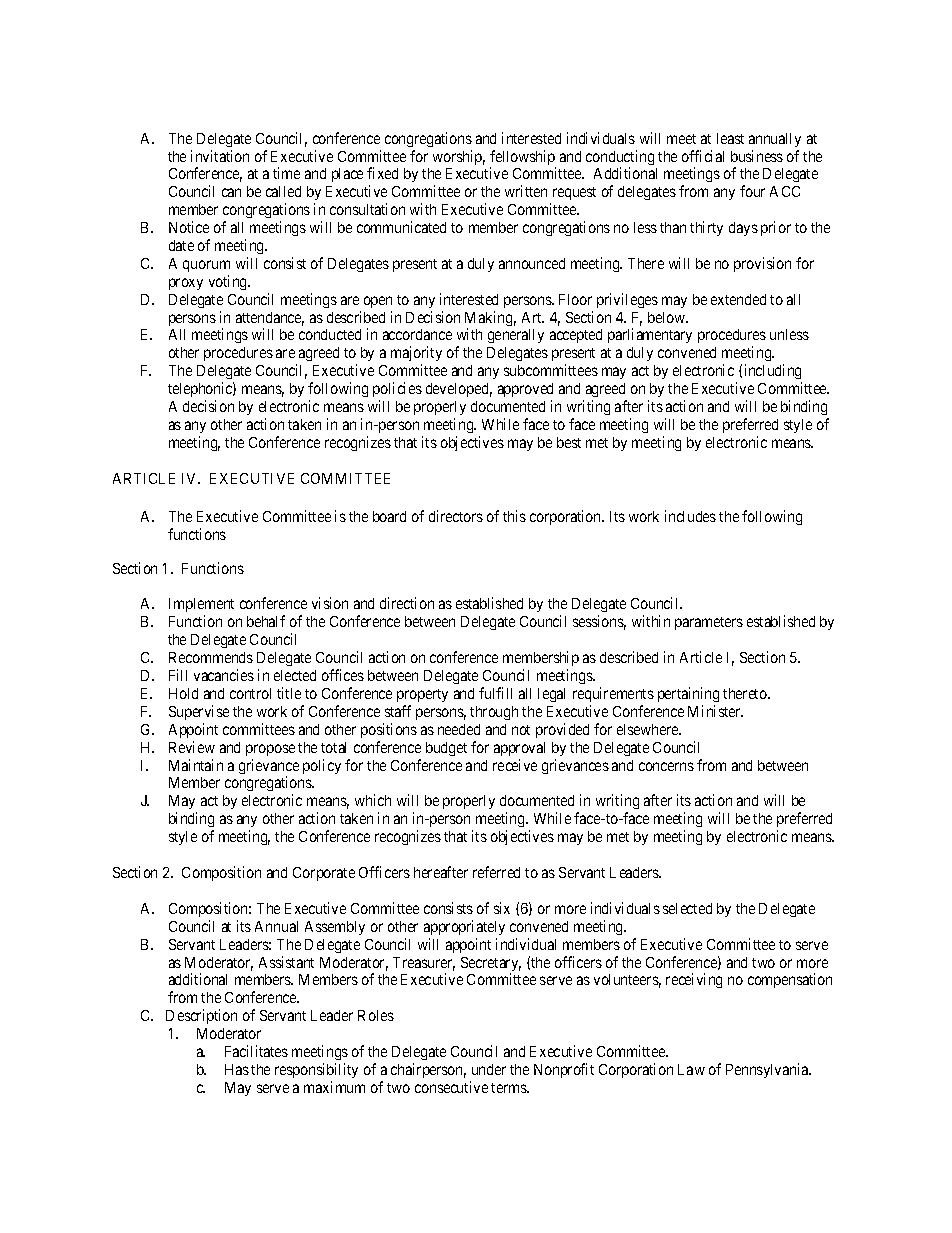  What do you see at coordinates (407, 603) in the screenshot?
I see `direction` at bounding box center [407, 603].
